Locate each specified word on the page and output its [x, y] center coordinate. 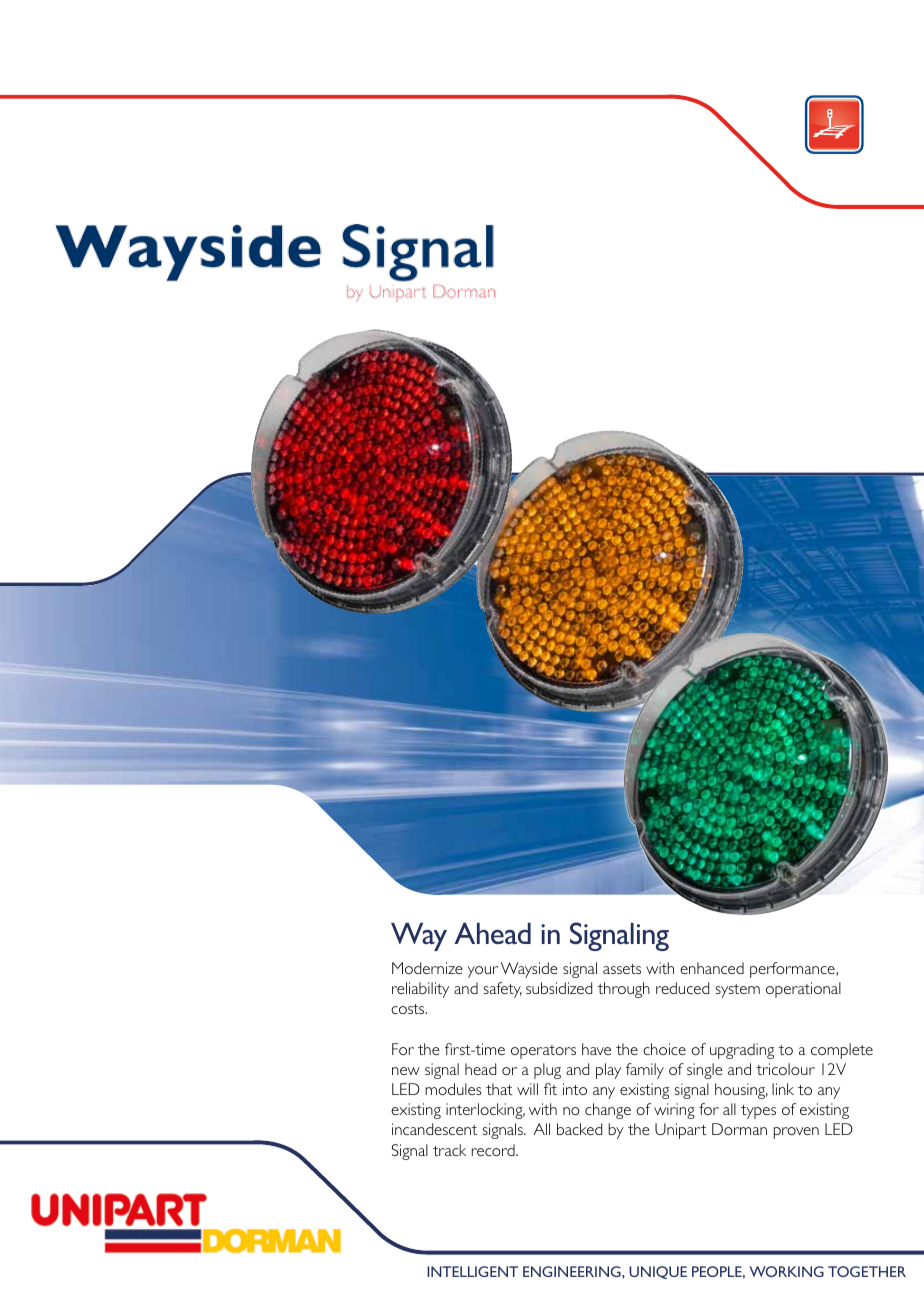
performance [793, 970]
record [494, 1150]
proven [796, 1133]
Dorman [739, 1129]
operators [543, 1052]
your [483, 972]
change [608, 1111]
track [449, 1150]
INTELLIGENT [472, 1271]
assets [622, 969]
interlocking [485, 1111]
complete [842, 1051]
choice [664, 1049]
